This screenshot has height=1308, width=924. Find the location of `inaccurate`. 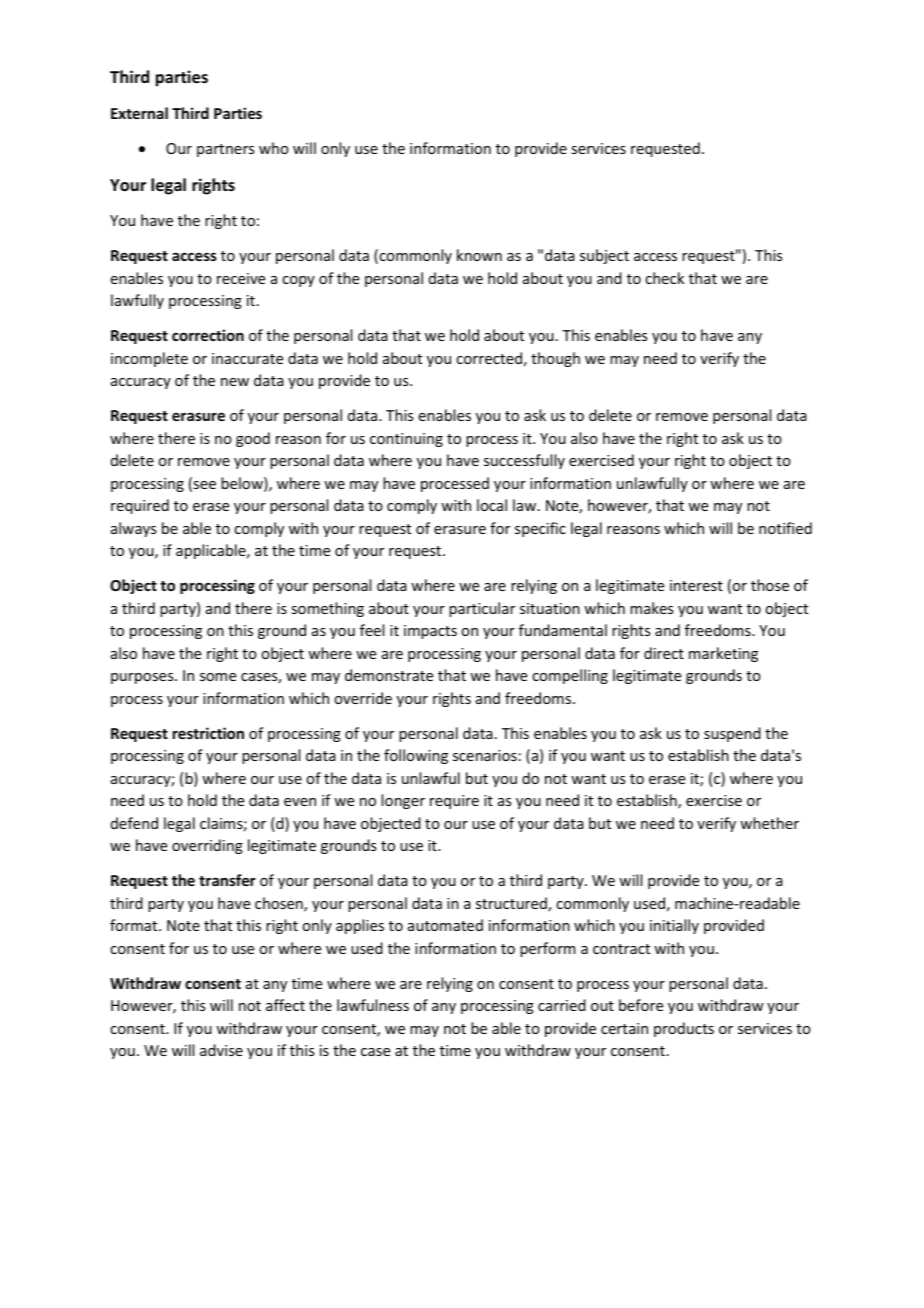

inaccurate is located at coordinates (247, 358).
